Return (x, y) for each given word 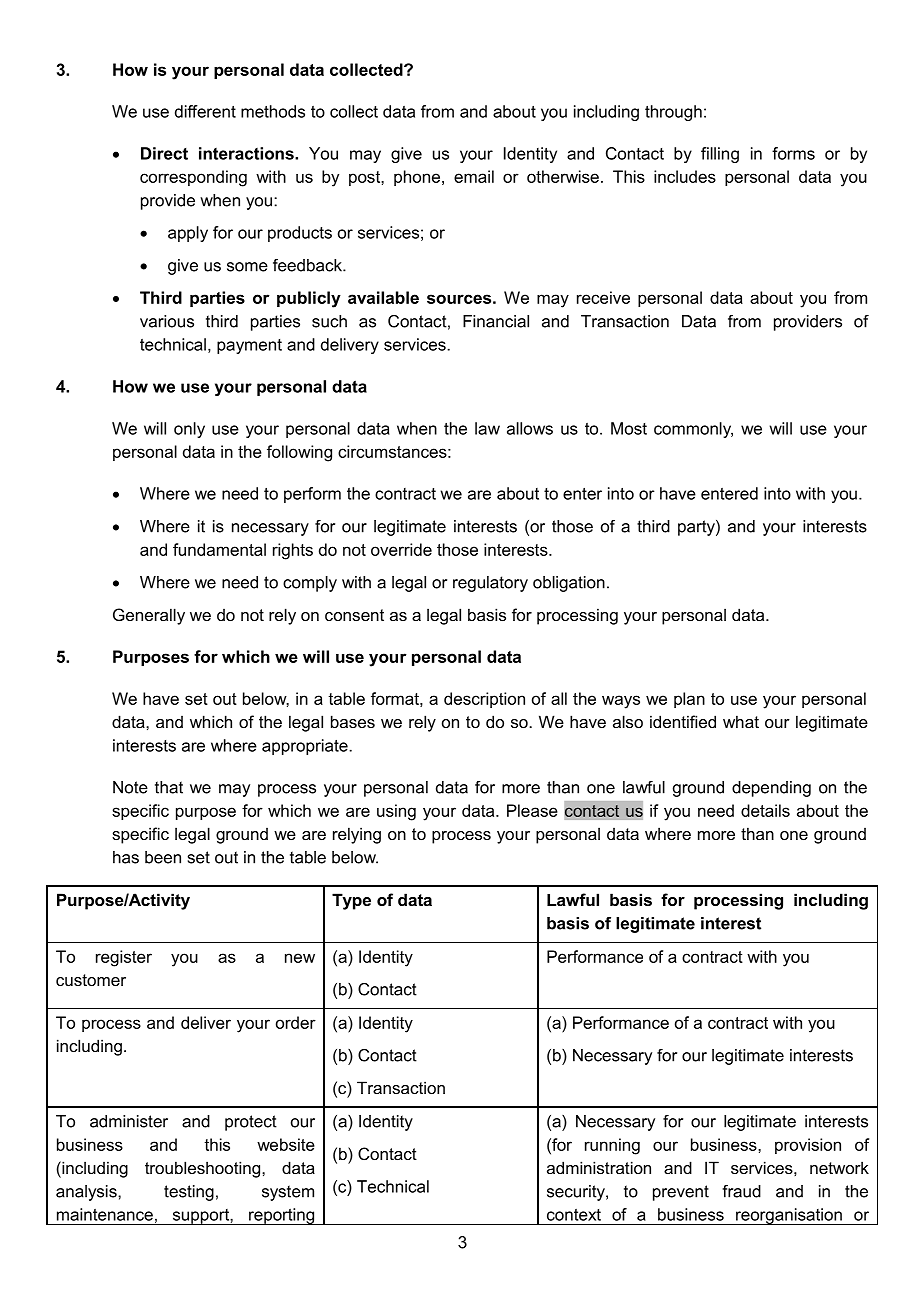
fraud (741, 1191)
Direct (164, 153)
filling (720, 155)
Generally (149, 616)
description (484, 700)
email (474, 176)
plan (689, 700)
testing (189, 1193)
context (574, 1215)
